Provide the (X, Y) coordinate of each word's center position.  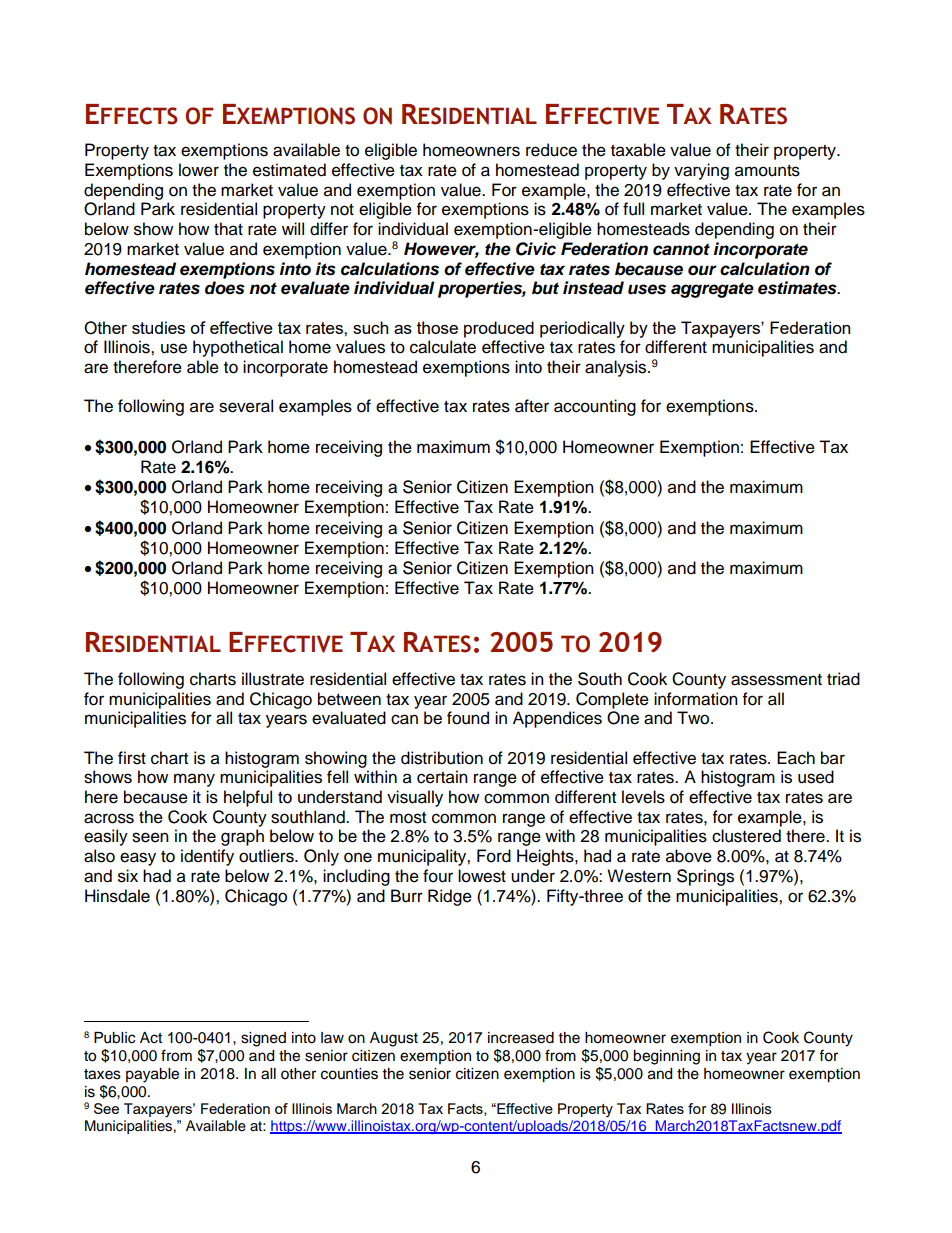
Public (114, 1038)
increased (521, 1038)
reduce (551, 150)
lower (199, 170)
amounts (767, 171)
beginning (666, 1057)
